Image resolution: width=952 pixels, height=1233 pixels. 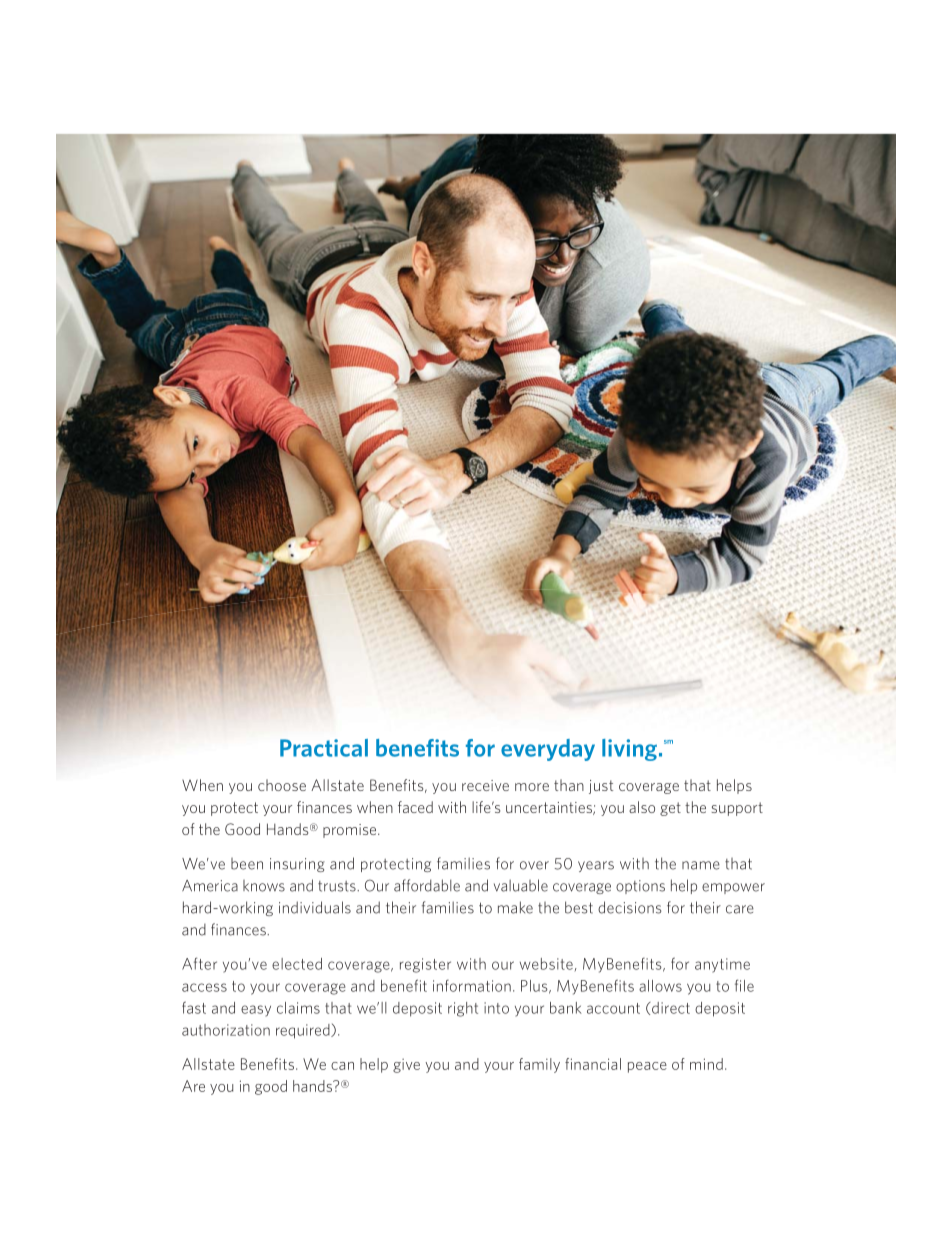 What do you see at coordinates (515, 907) in the image?
I see `make` at bounding box center [515, 907].
